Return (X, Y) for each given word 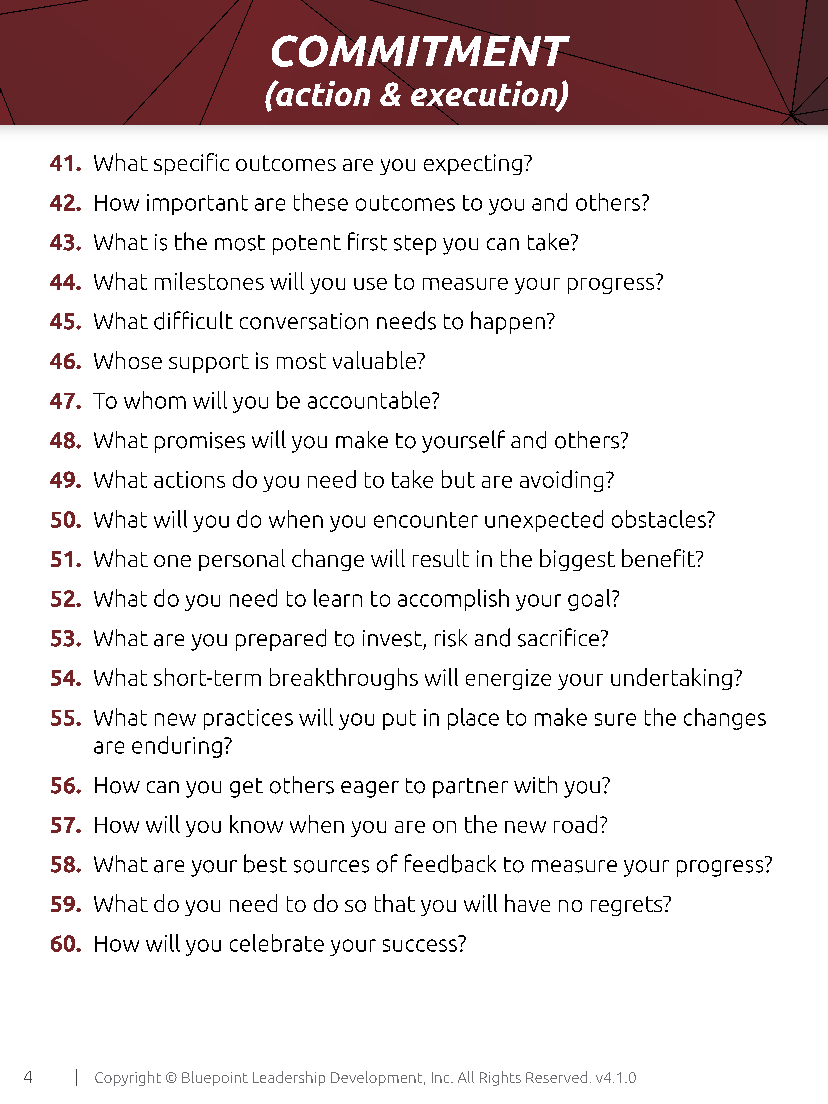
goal (590, 600)
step (415, 245)
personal (242, 560)
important (197, 204)
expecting (473, 164)
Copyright (128, 1078)
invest (392, 638)
